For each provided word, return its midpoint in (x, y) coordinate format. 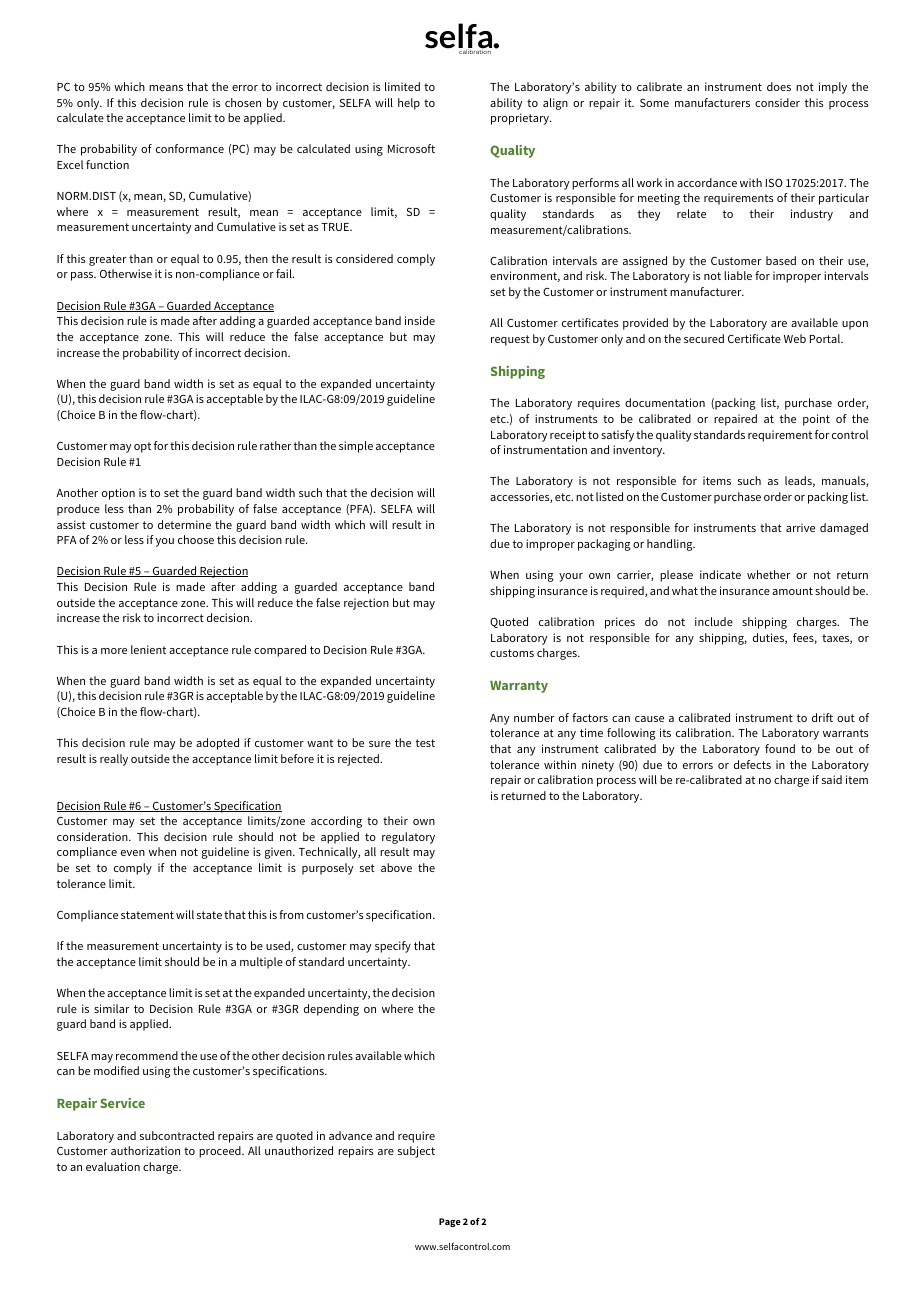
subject (416, 1152)
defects (752, 764)
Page (450, 1222)
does (779, 86)
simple (356, 447)
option (118, 494)
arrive (800, 527)
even (133, 853)
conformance (190, 148)
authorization (145, 1150)
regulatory (408, 838)
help (409, 104)
